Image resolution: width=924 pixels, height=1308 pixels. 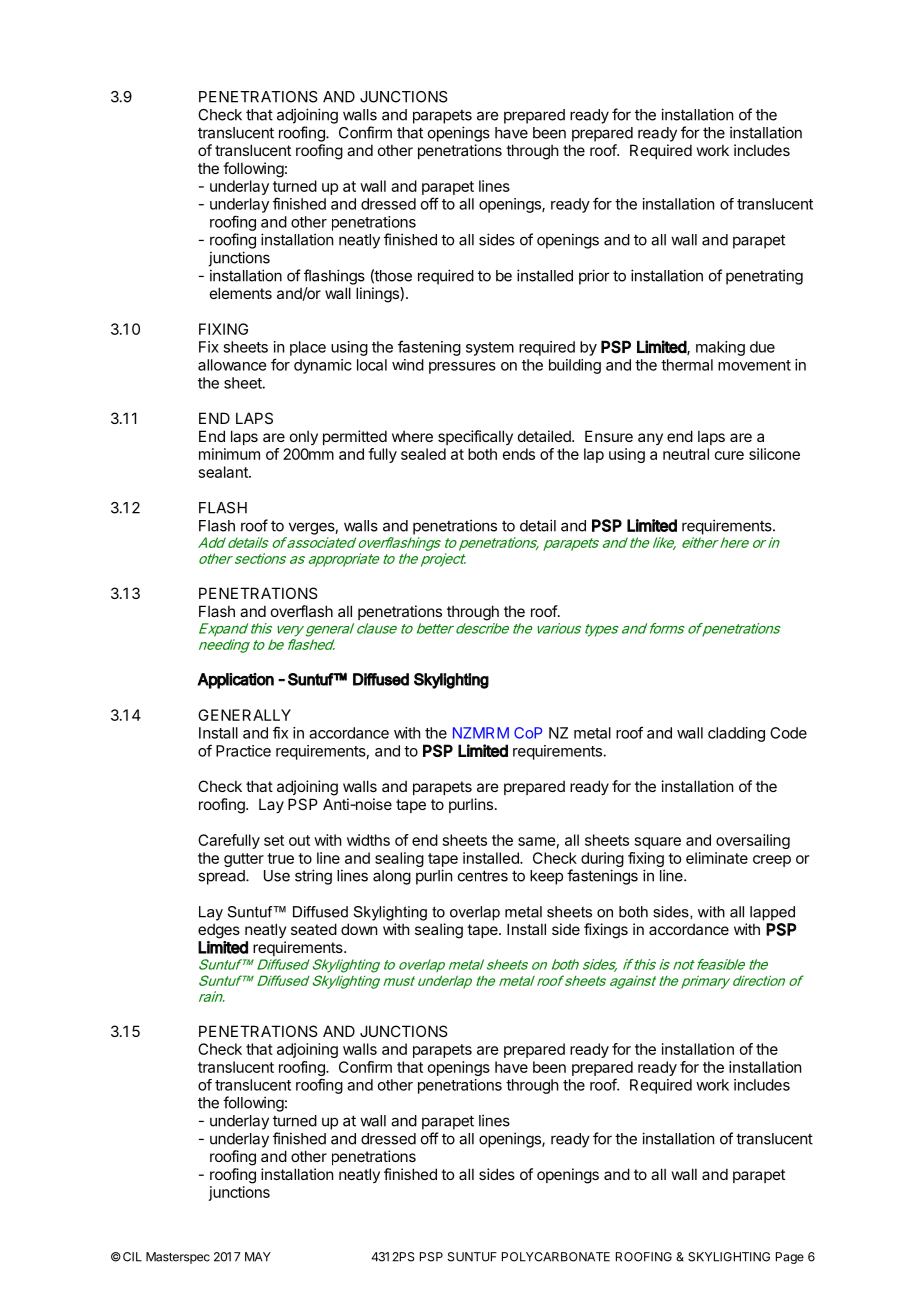 I want to click on system, so click(x=490, y=349).
